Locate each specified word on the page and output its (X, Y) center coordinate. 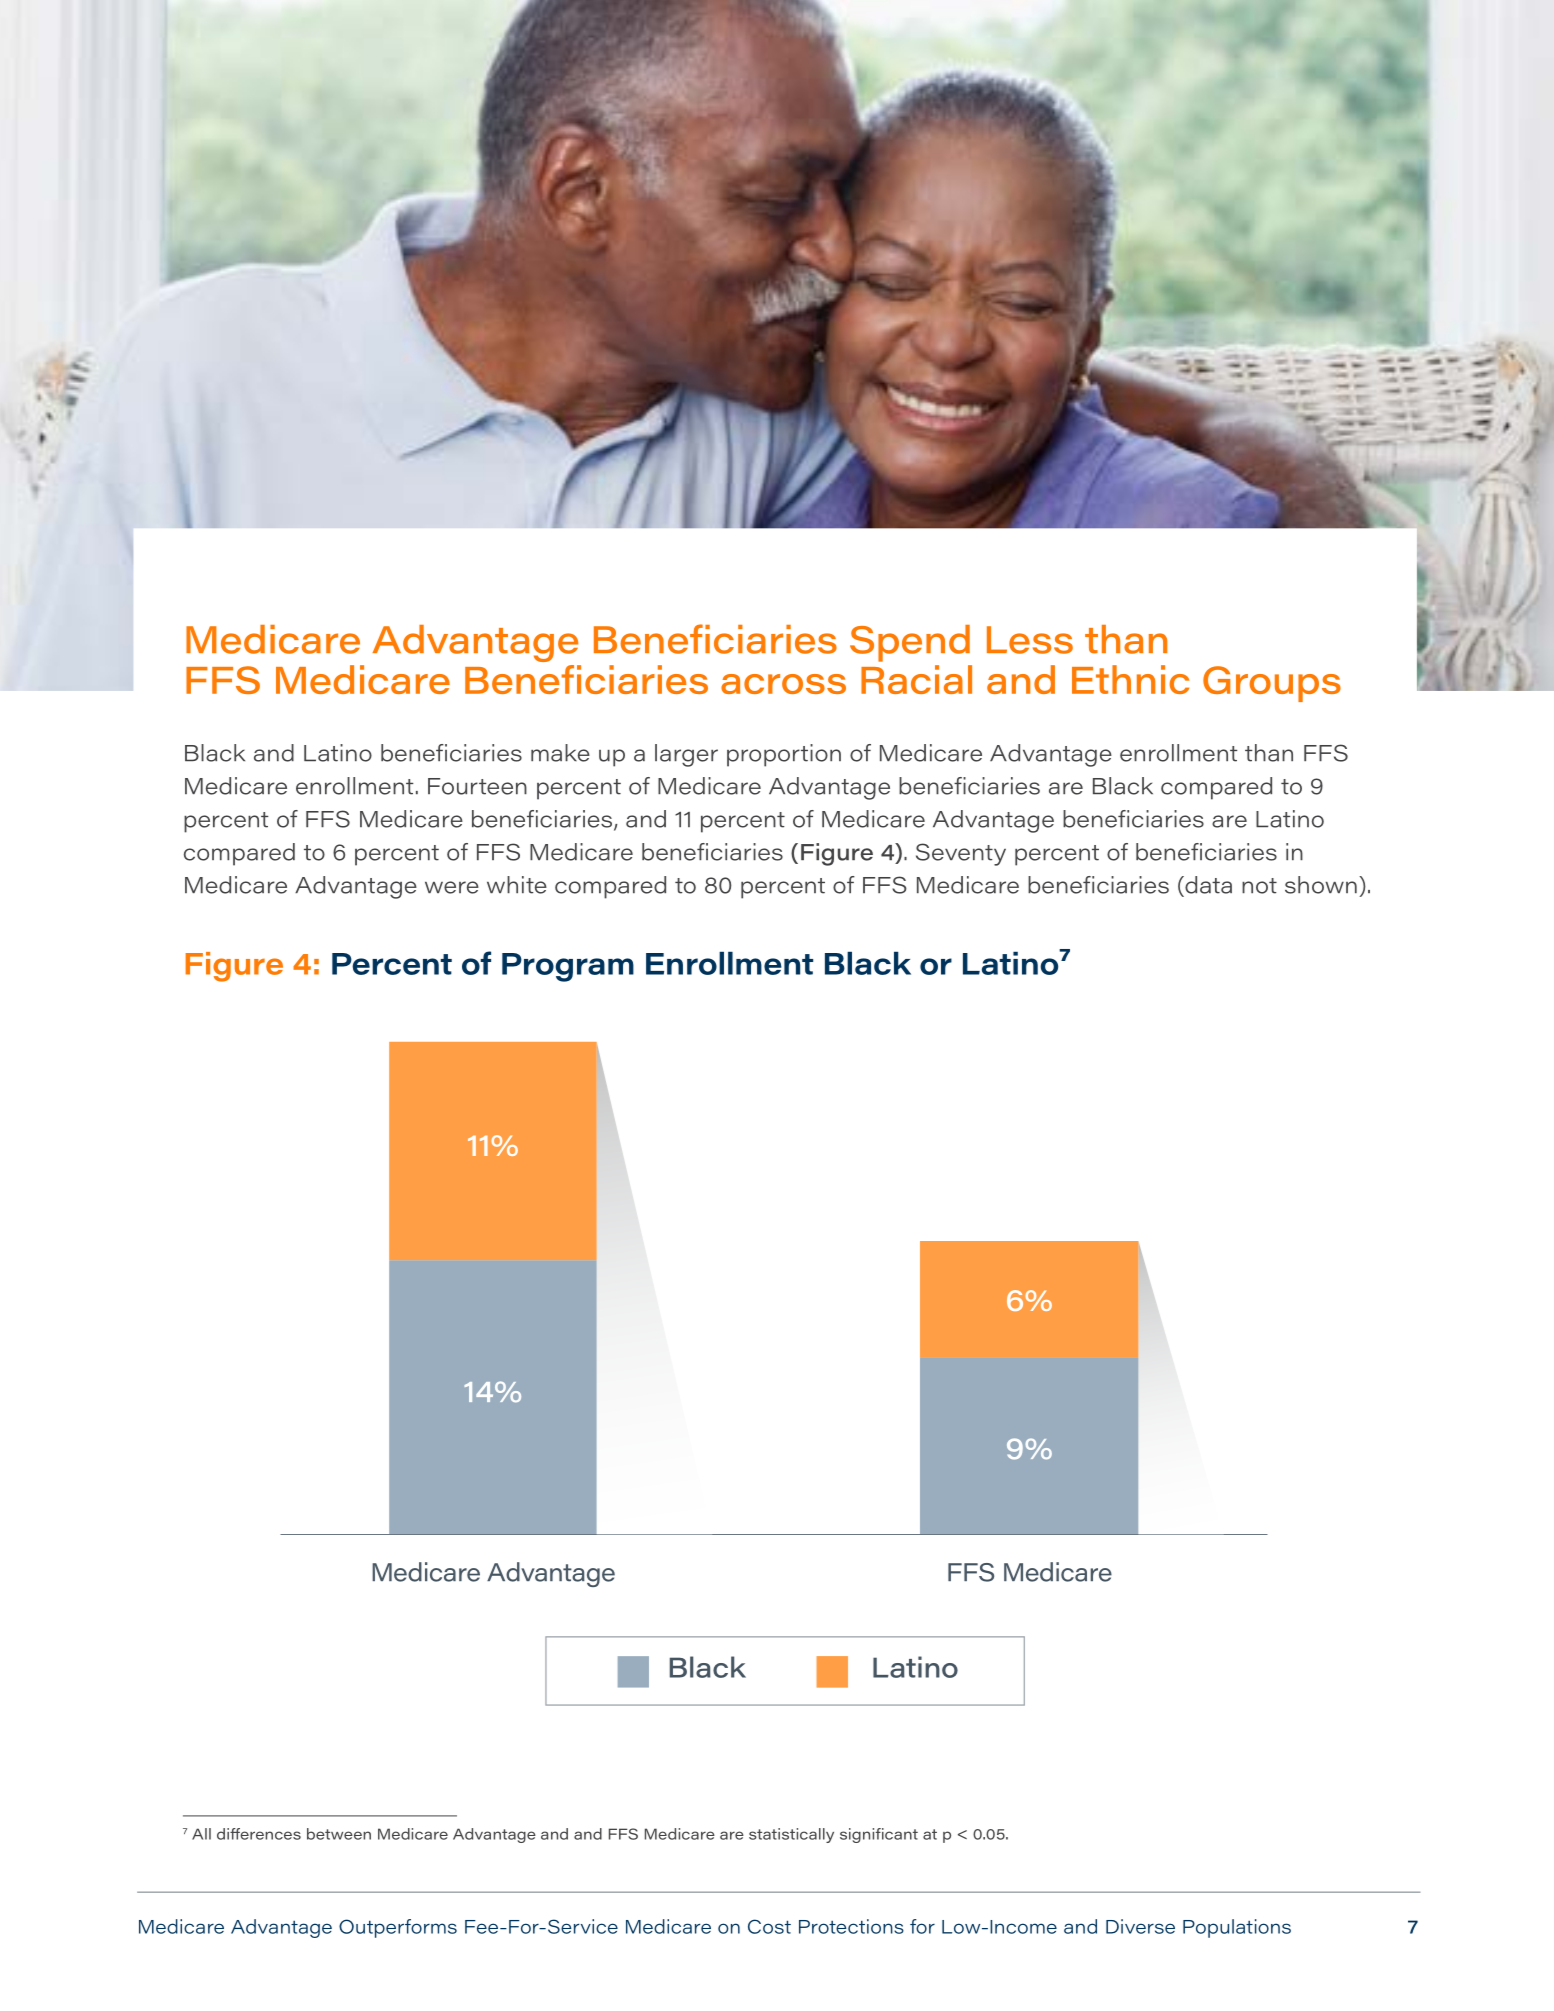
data (1207, 885)
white (517, 885)
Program (568, 967)
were (452, 887)
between (339, 1834)
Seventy (961, 854)
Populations (1237, 1928)
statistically (791, 1835)
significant (879, 1835)
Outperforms (398, 1928)
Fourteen (477, 786)
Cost (769, 1926)
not (1259, 886)
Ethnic (1130, 679)
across (783, 684)
